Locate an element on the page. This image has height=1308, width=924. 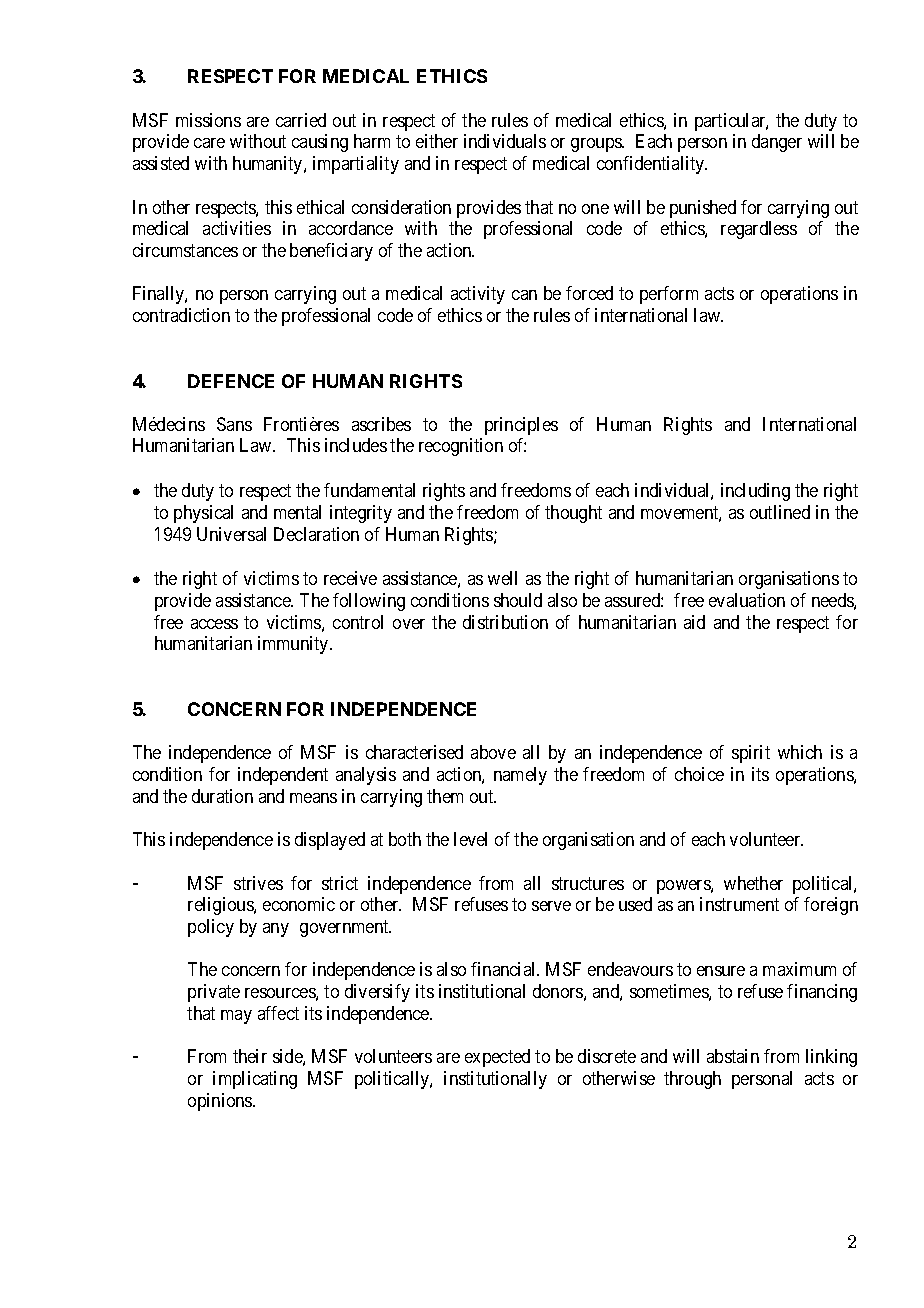
abstain is located at coordinates (733, 1056).
